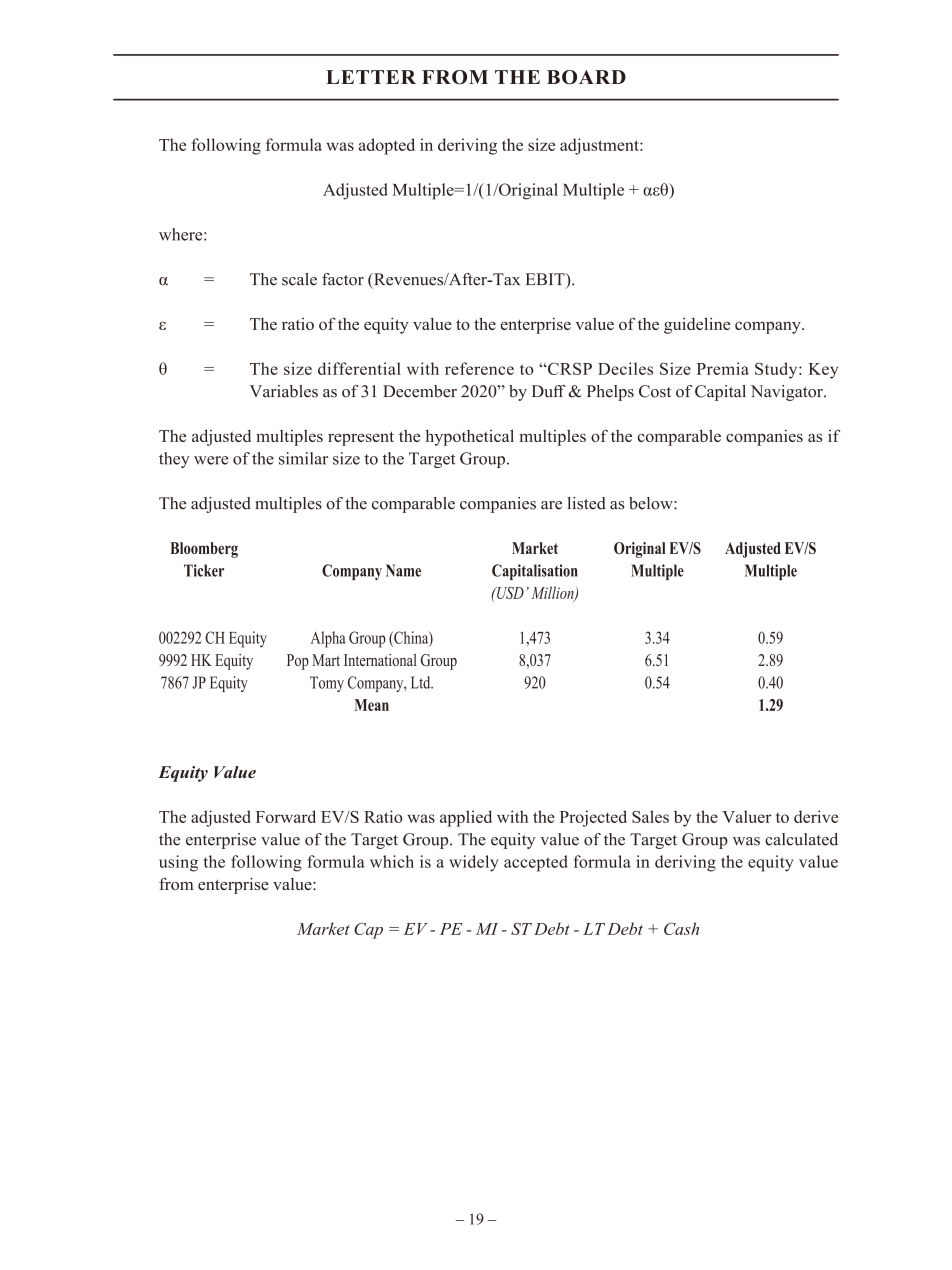  Describe the element at coordinates (474, 863) in the screenshot. I see `widely` at that location.
